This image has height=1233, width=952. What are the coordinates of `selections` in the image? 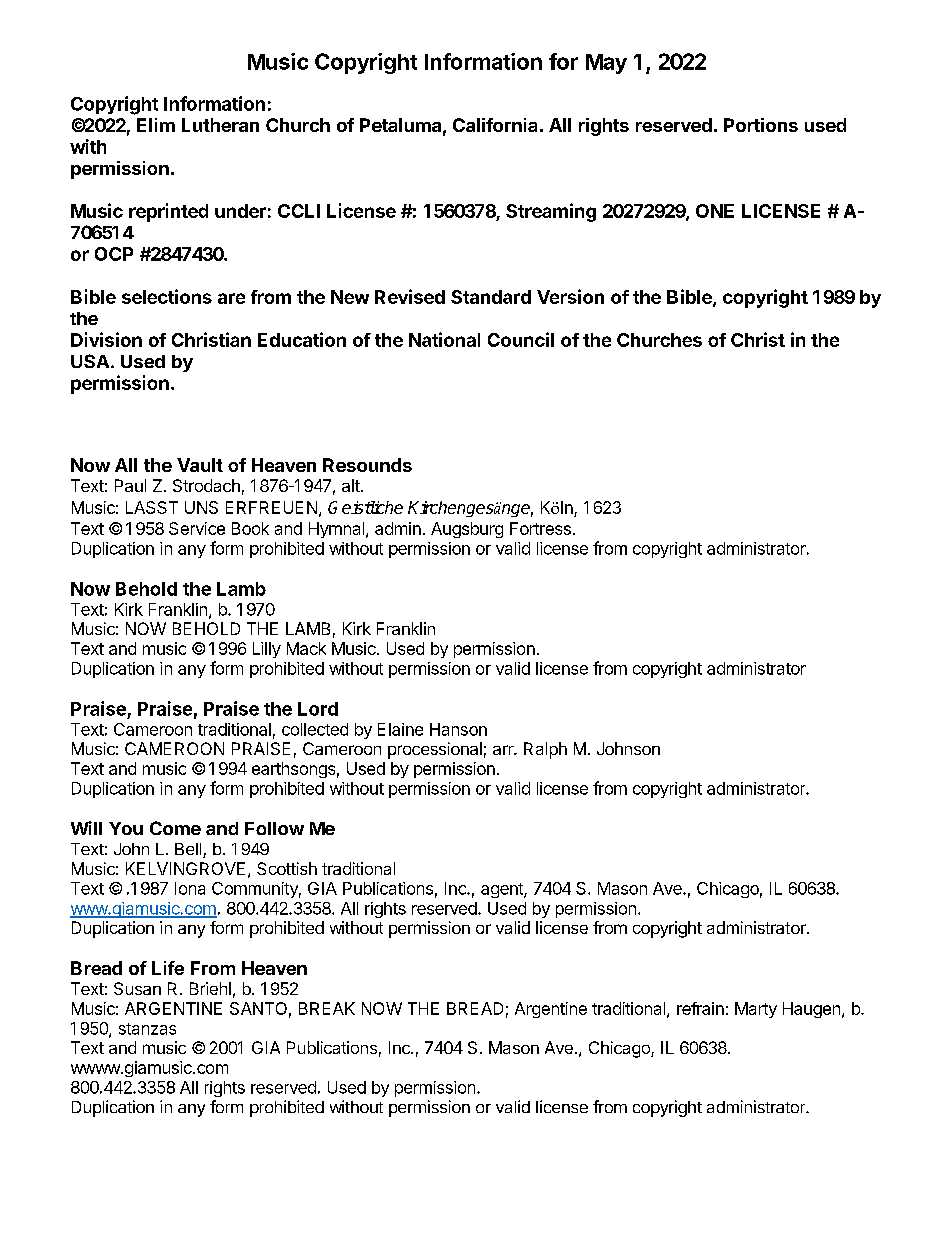 It's located at (167, 296).
